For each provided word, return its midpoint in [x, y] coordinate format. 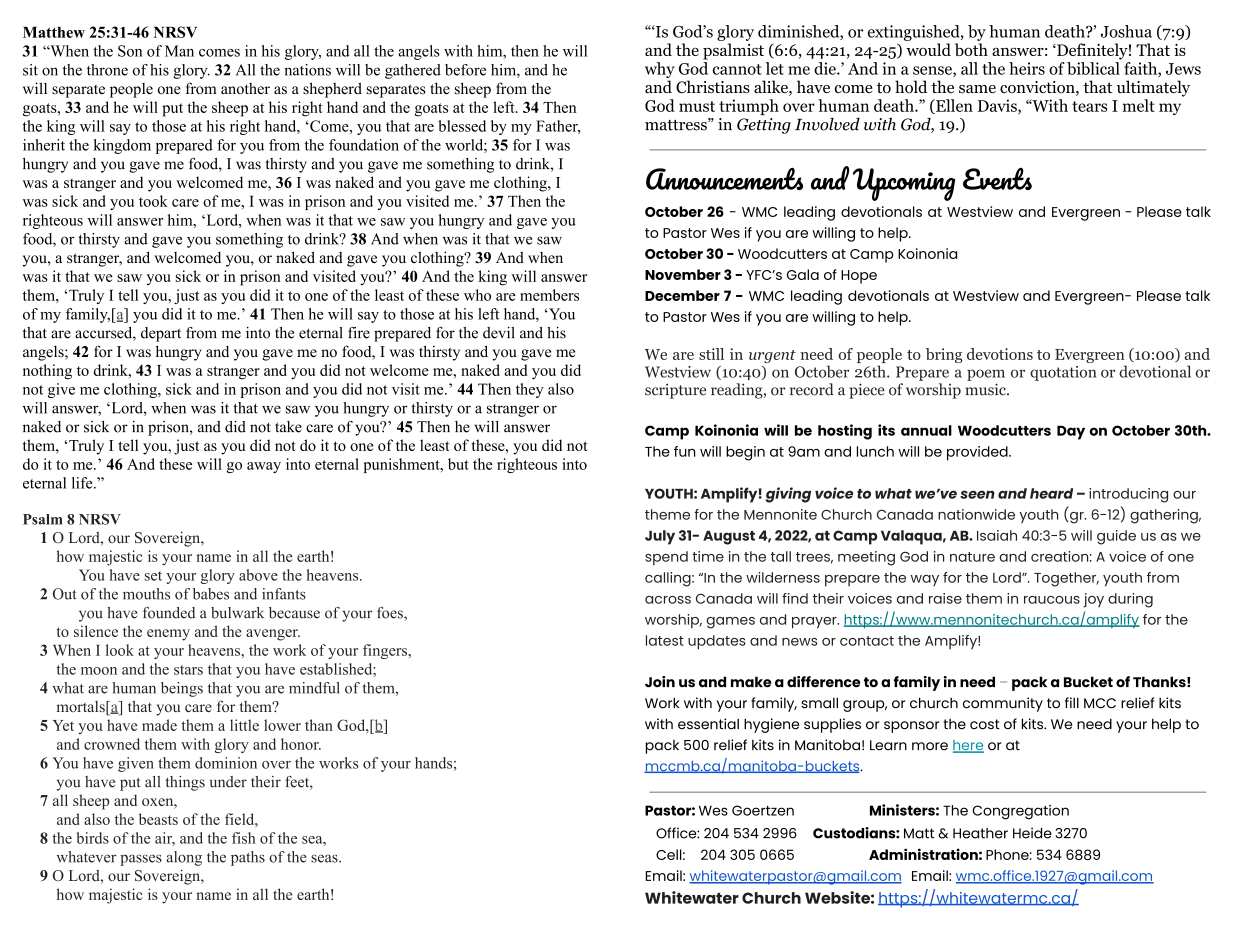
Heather [980, 833]
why [660, 70]
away [264, 467]
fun [685, 451]
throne [107, 70]
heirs [1027, 68]
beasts [158, 819]
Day [1071, 432]
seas [325, 858]
